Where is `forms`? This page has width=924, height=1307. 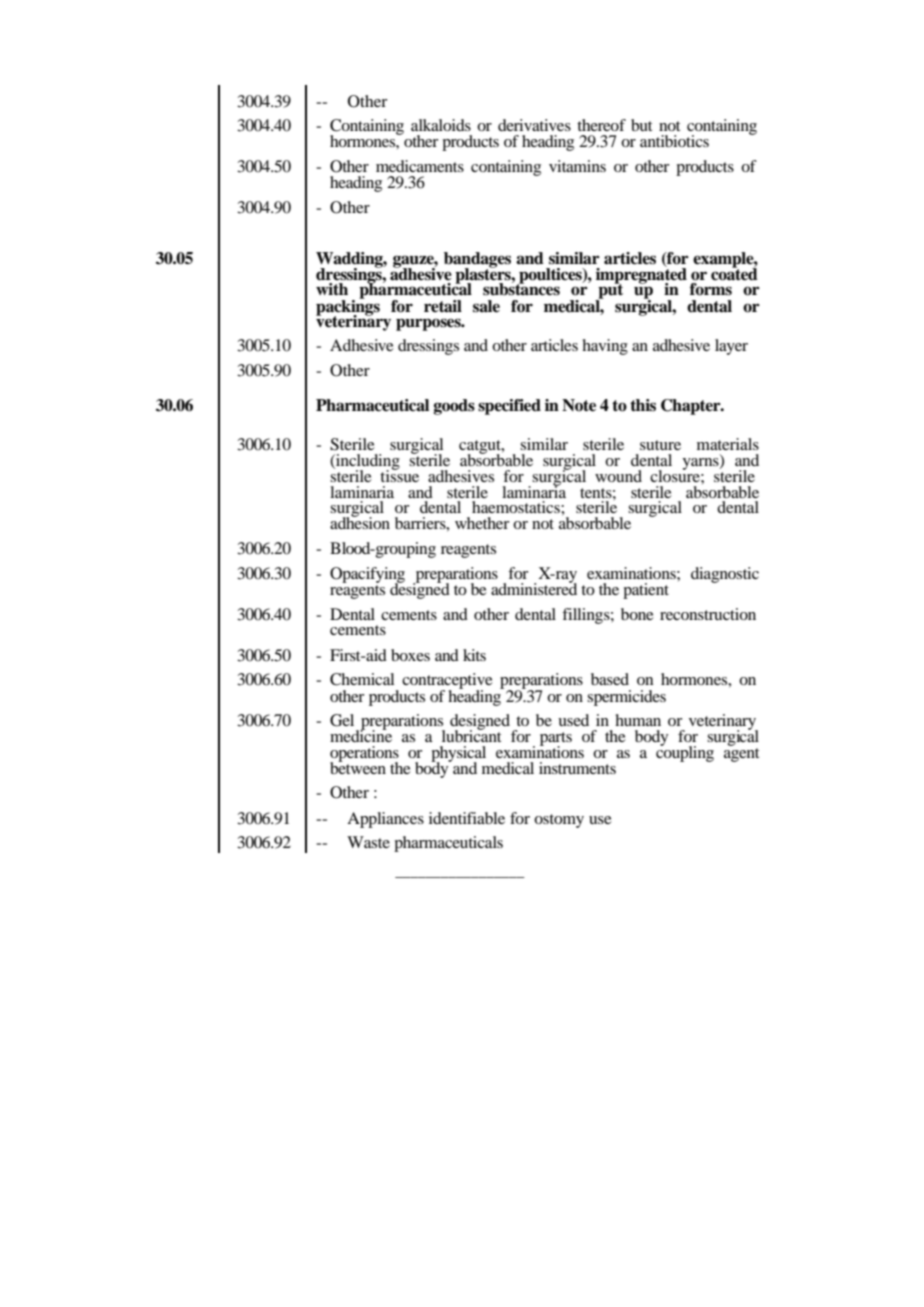
forms is located at coordinates (711, 289).
